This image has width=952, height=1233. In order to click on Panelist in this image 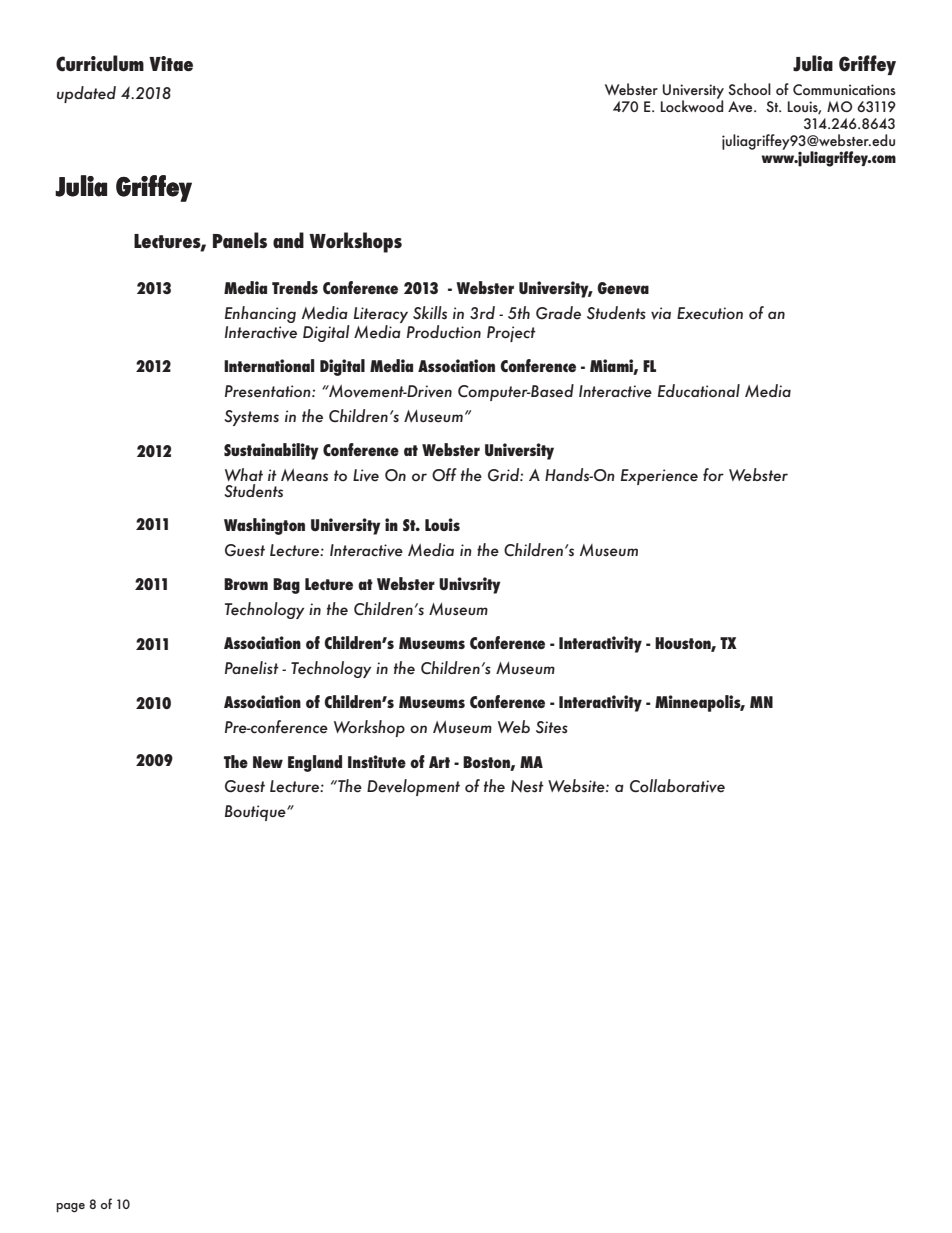, I will do `click(252, 668)`.
